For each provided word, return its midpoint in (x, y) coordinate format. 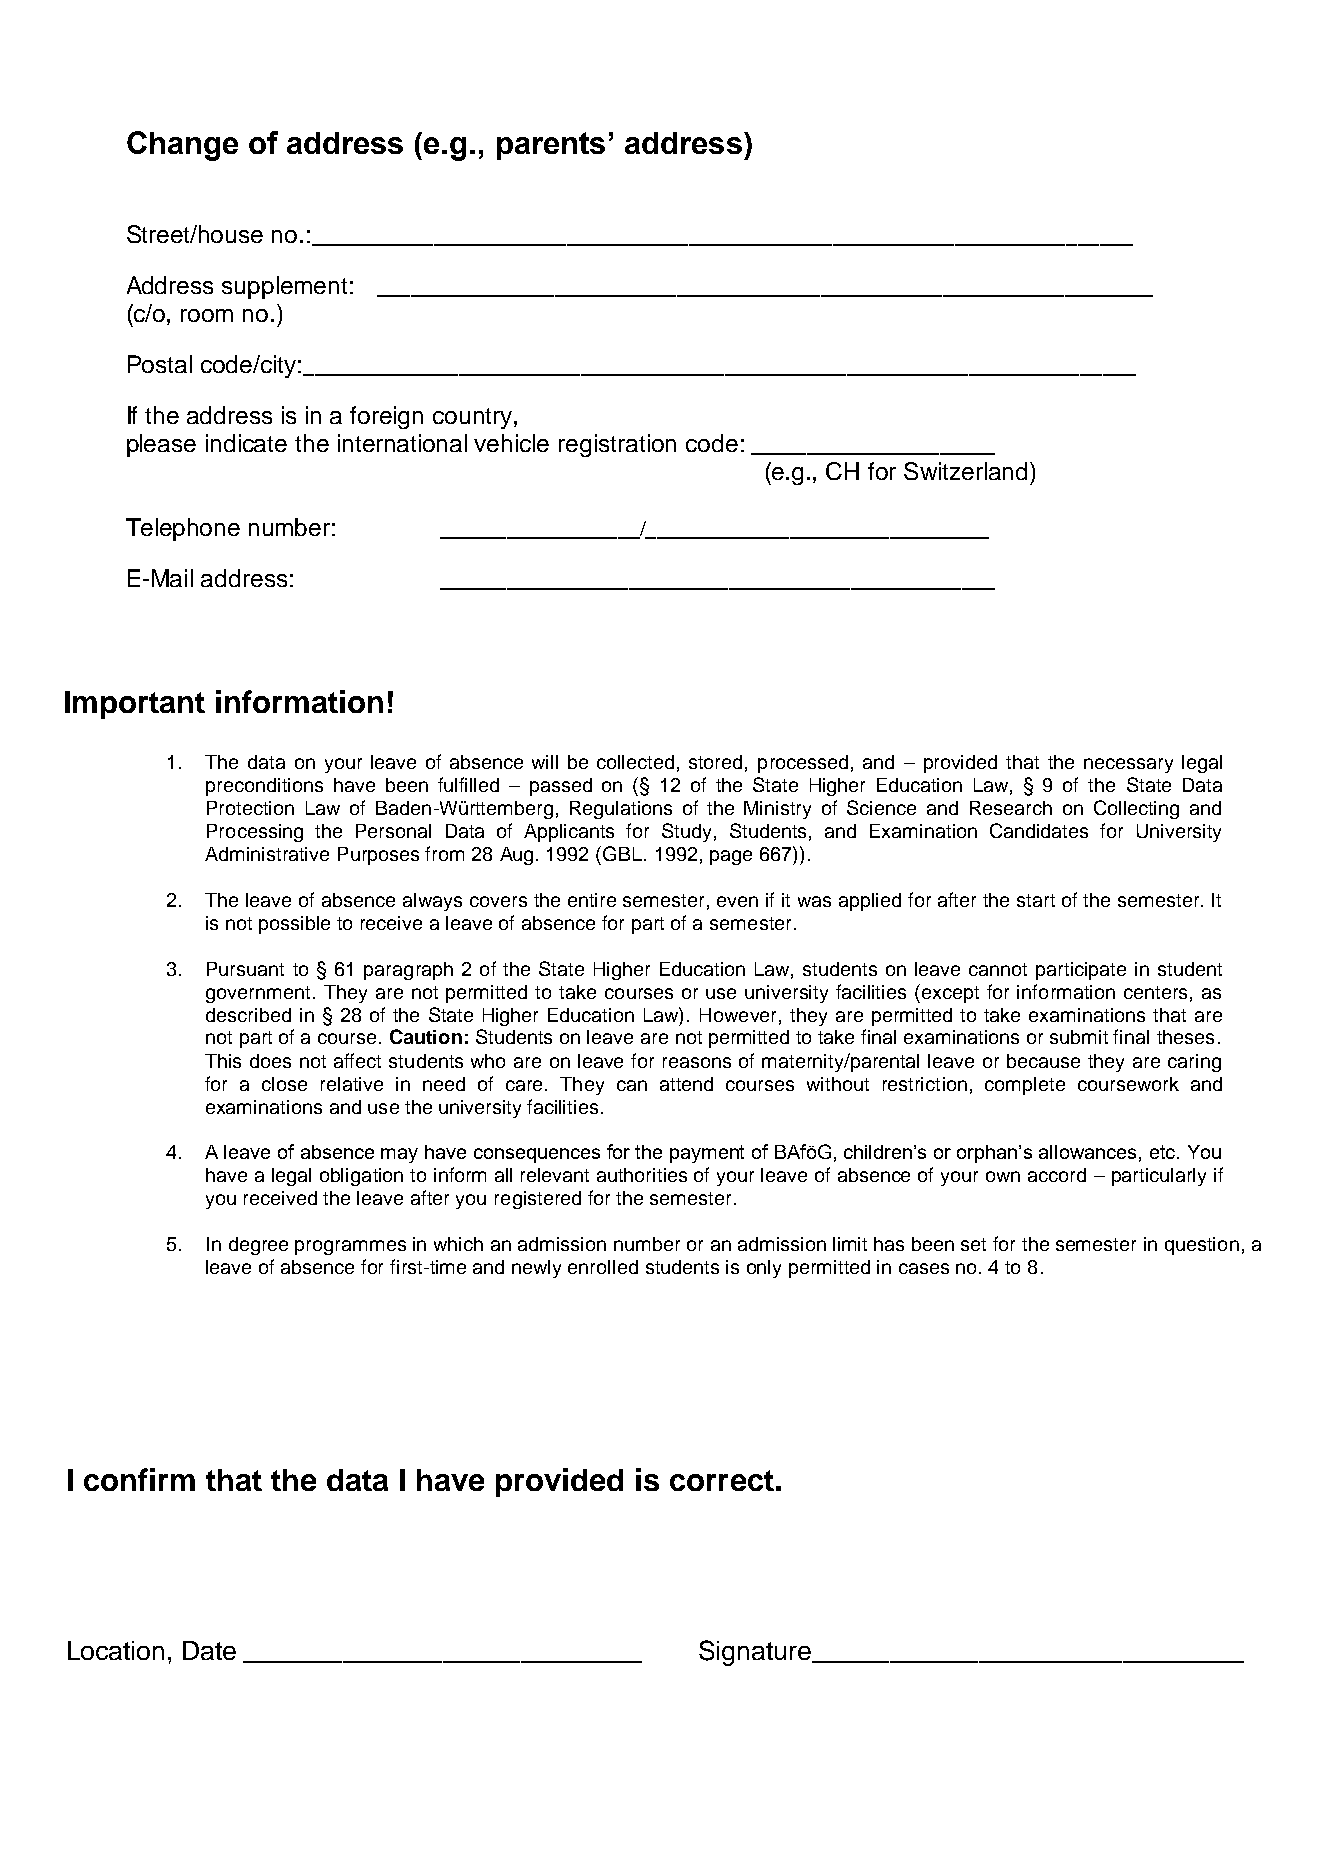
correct (722, 1480)
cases (924, 1268)
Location (116, 1650)
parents (551, 146)
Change (182, 146)
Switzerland (965, 471)
